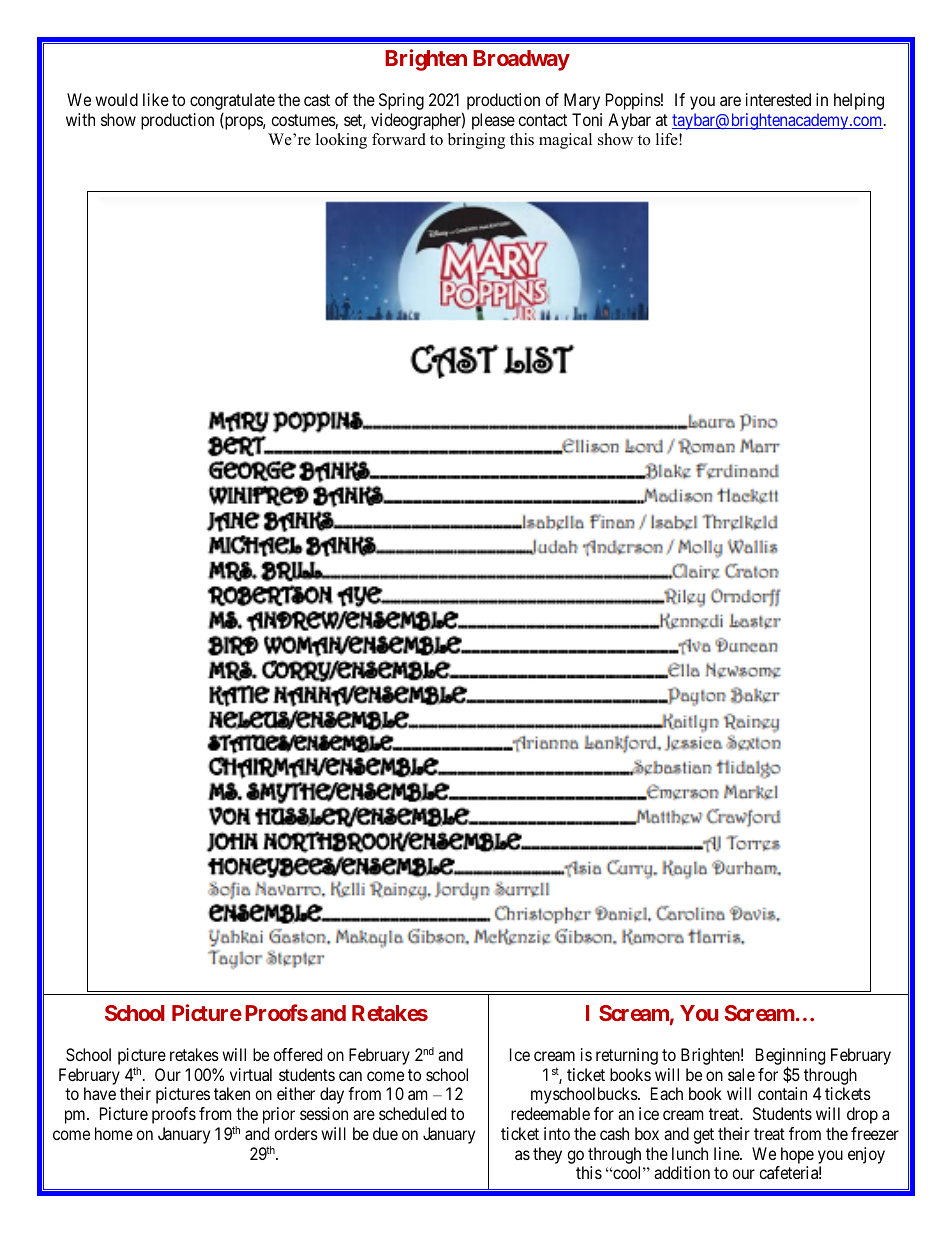 The image size is (952, 1233). What do you see at coordinates (156, 99) in the document?
I see `like` at bounding box center [156, 99].
